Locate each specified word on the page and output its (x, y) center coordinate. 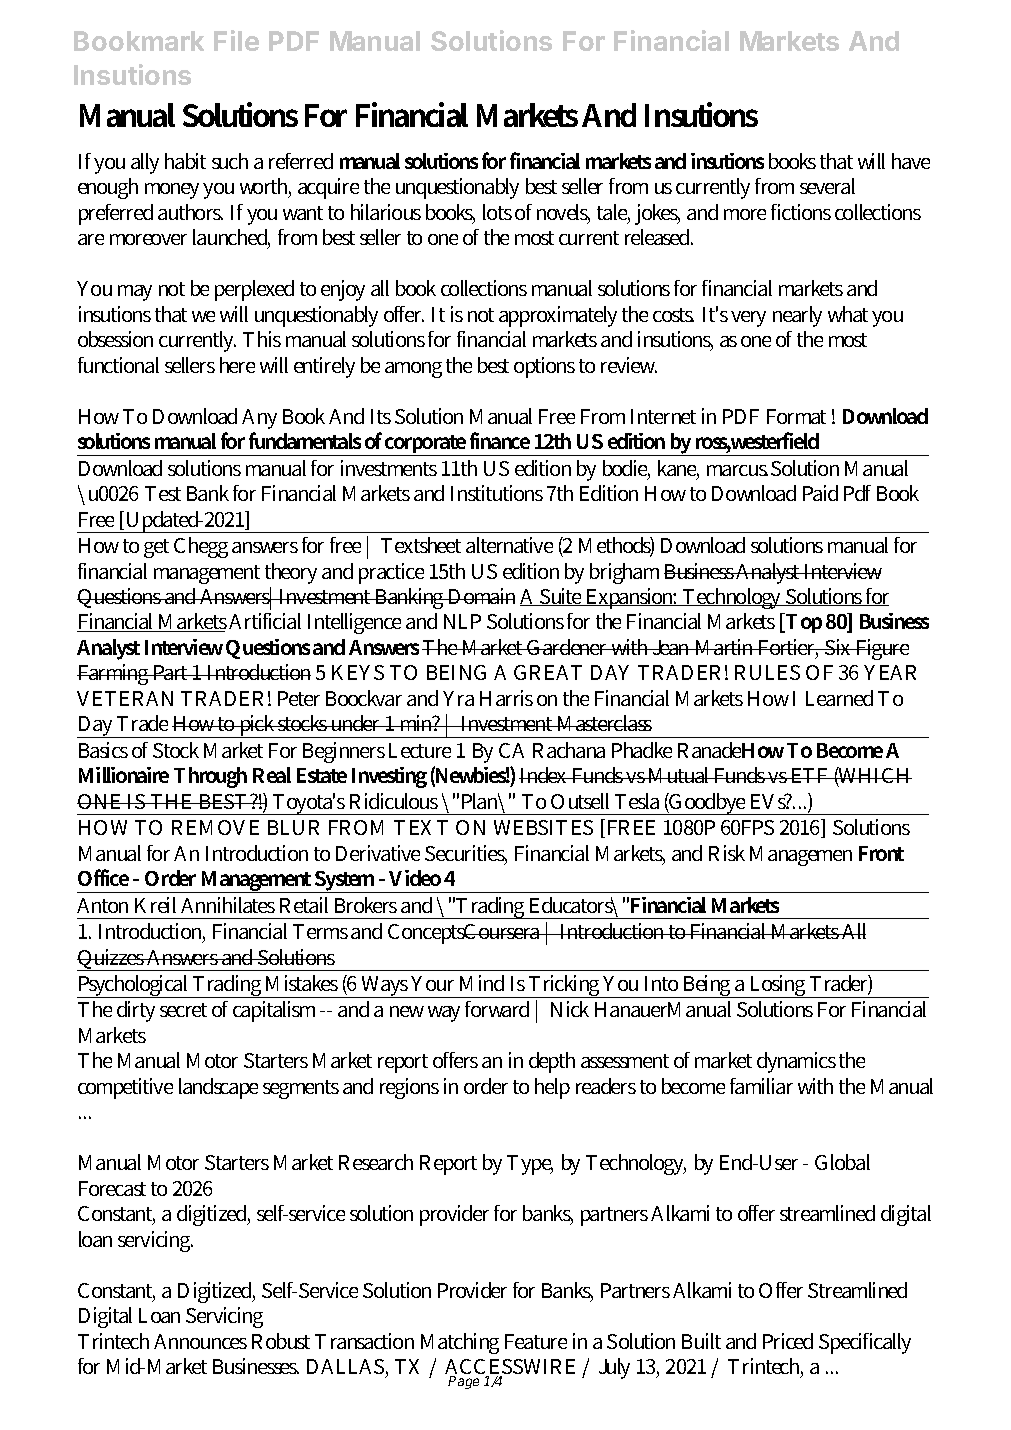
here (237, 365)
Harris (506, 698)
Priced (788, 1341)
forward (497, 1009)
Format (796, 416)
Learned (839, 698)
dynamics (796, 1062)
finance (500, 440)
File (236, 40)
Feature (536, 1341)
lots (497, 212)
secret (183, 1010)
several (827, 186)
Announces (200, 1341)
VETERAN (125, 698)
